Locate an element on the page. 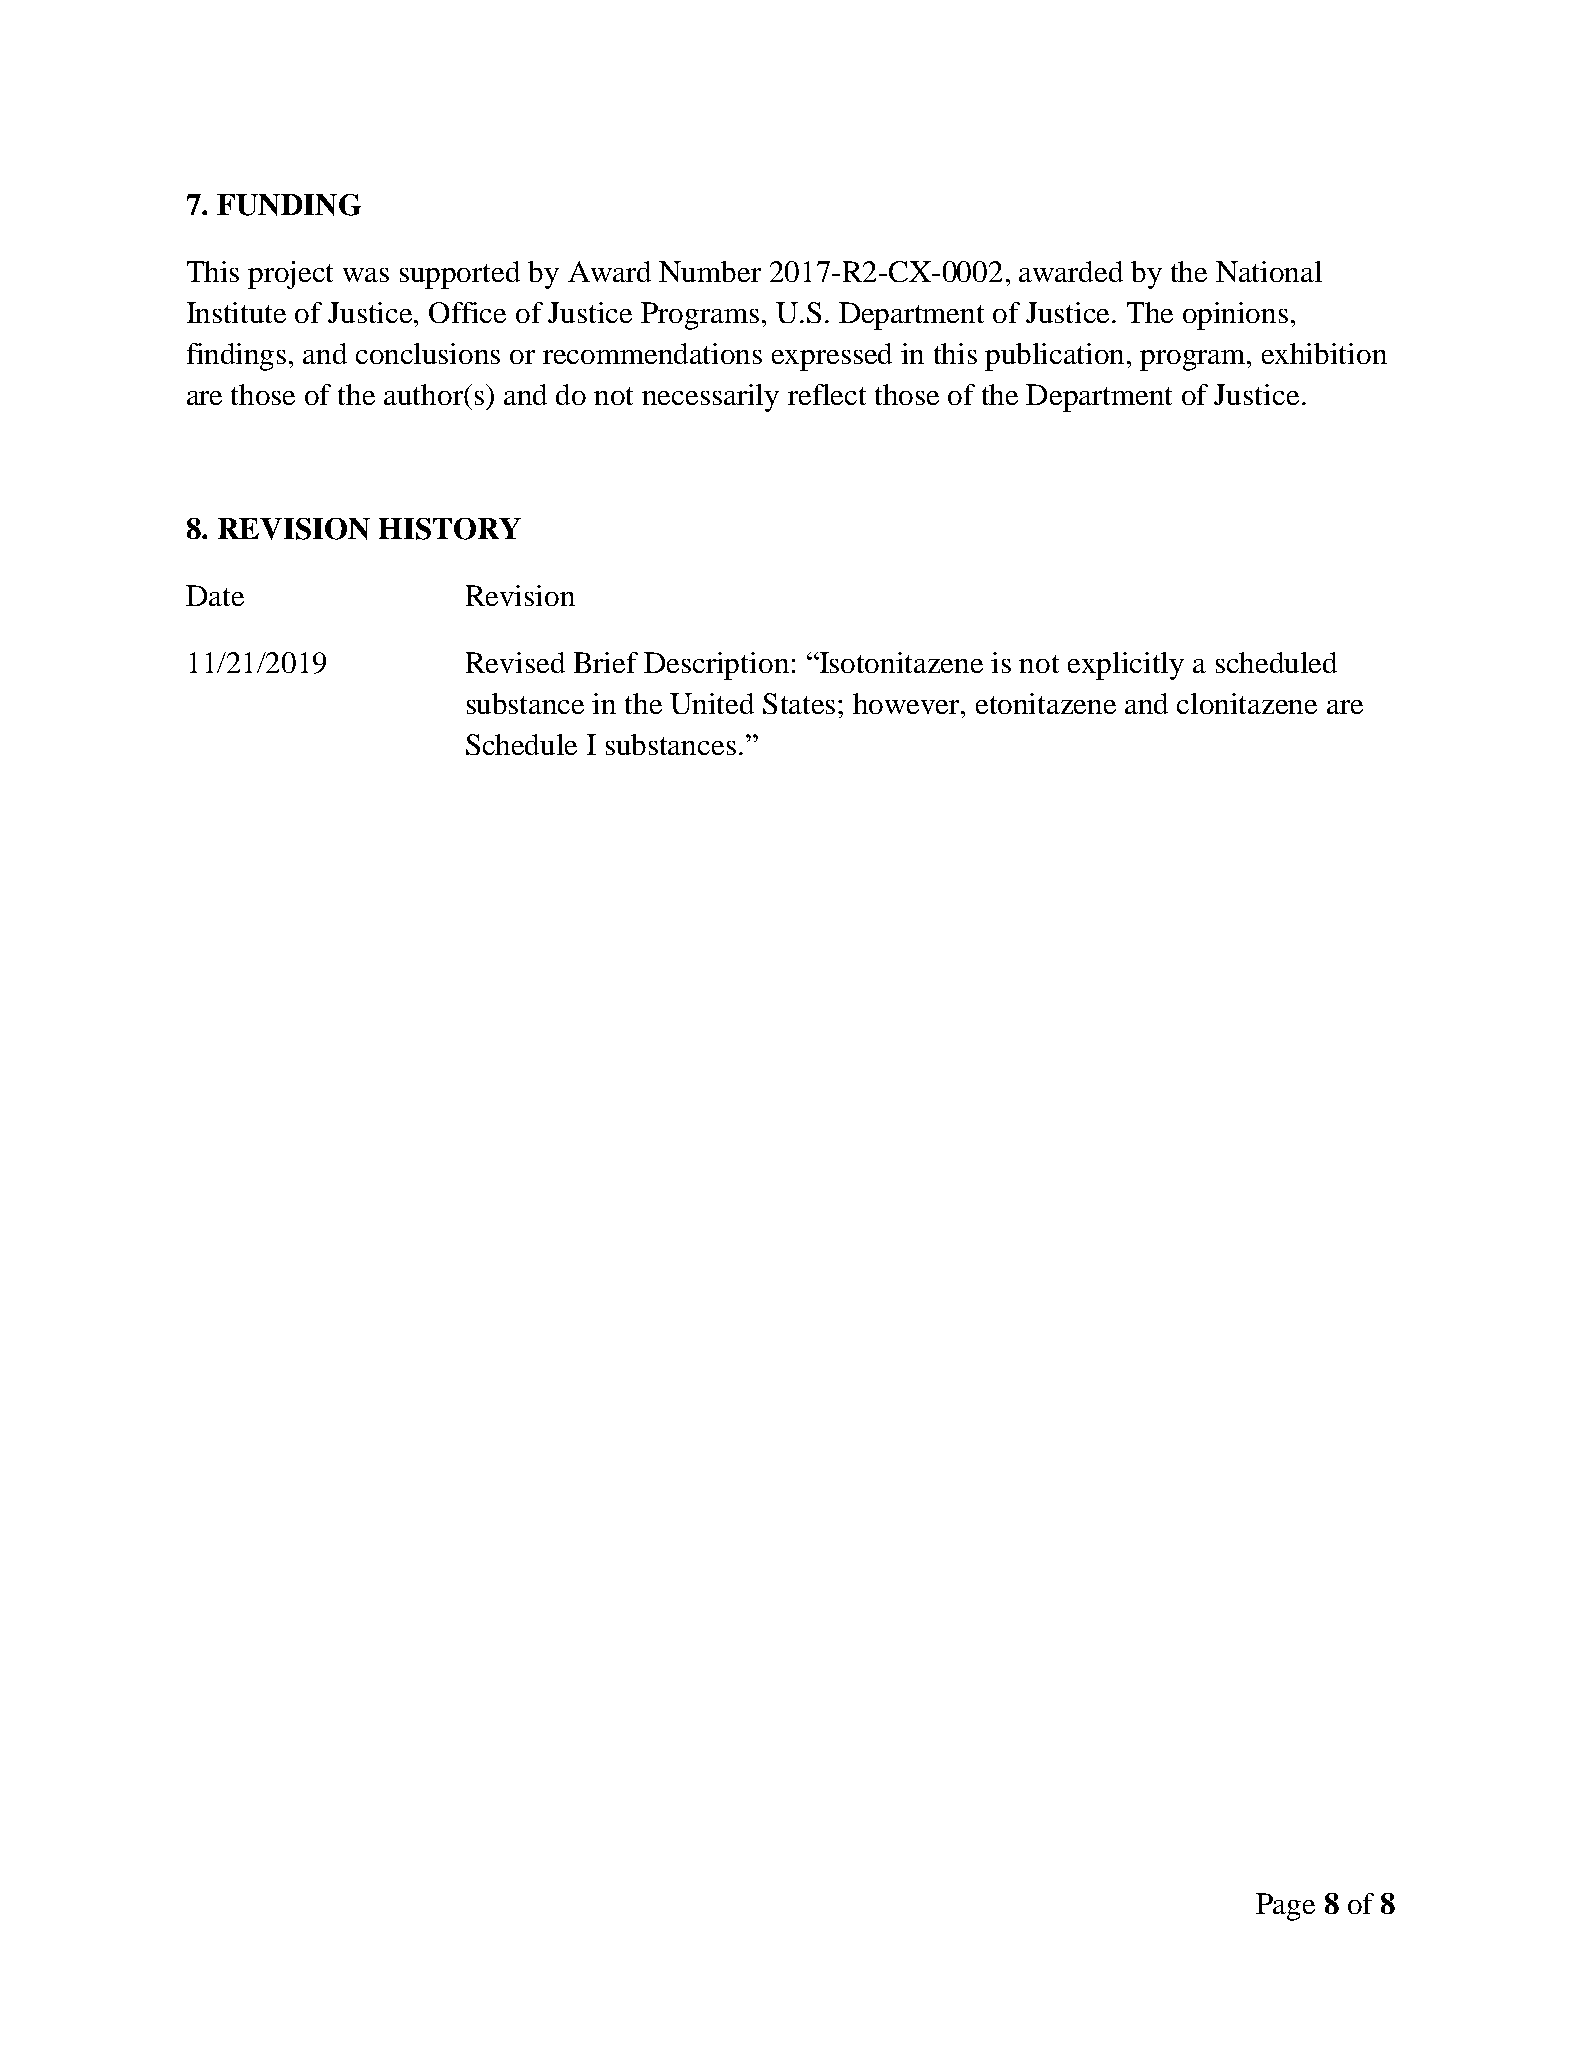 The height and width of the document is (2048, 1582). States is located at coordinates (801, 703).
